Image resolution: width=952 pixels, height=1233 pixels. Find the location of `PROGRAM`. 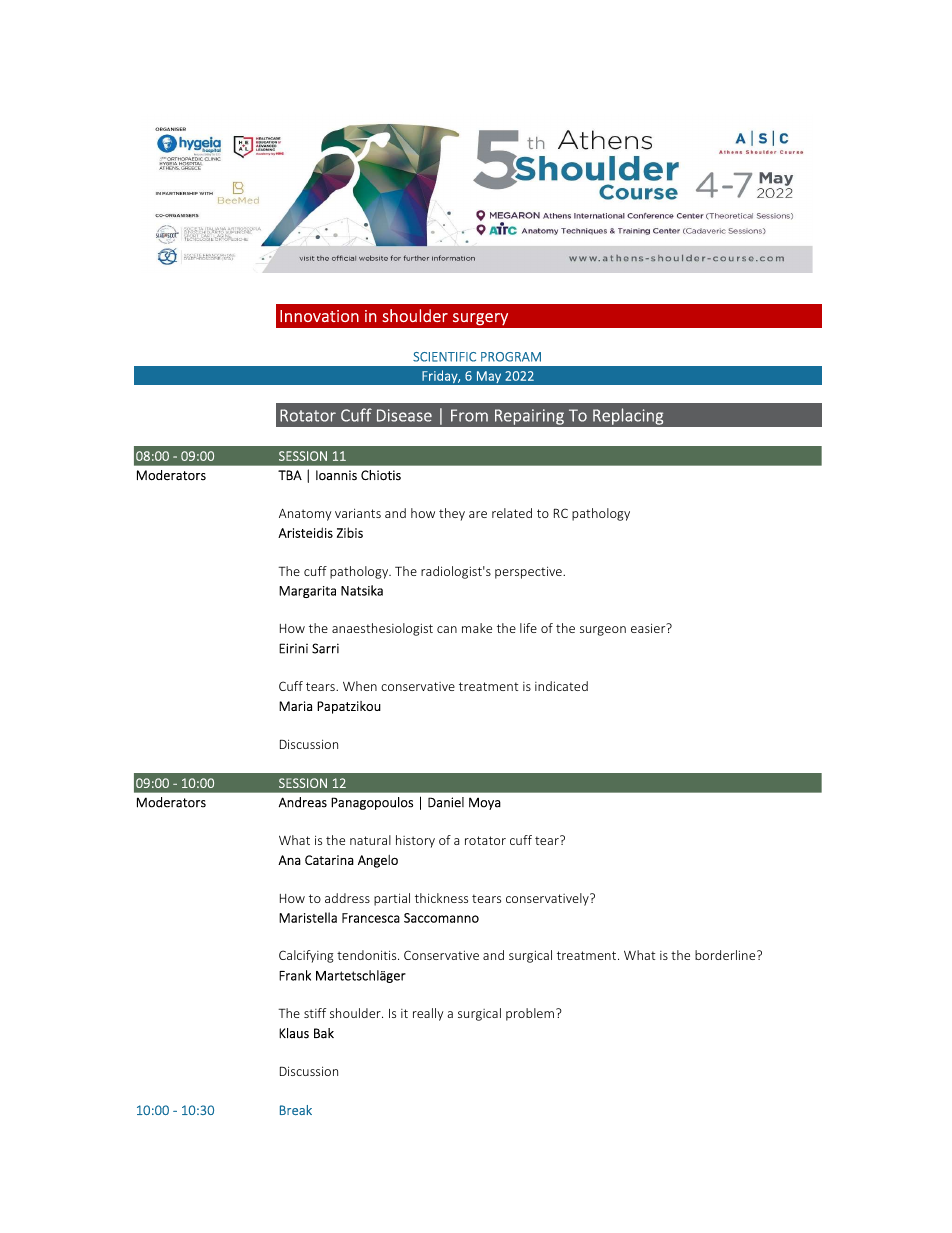

PROGRAM is located at coordinates (511, 357).
